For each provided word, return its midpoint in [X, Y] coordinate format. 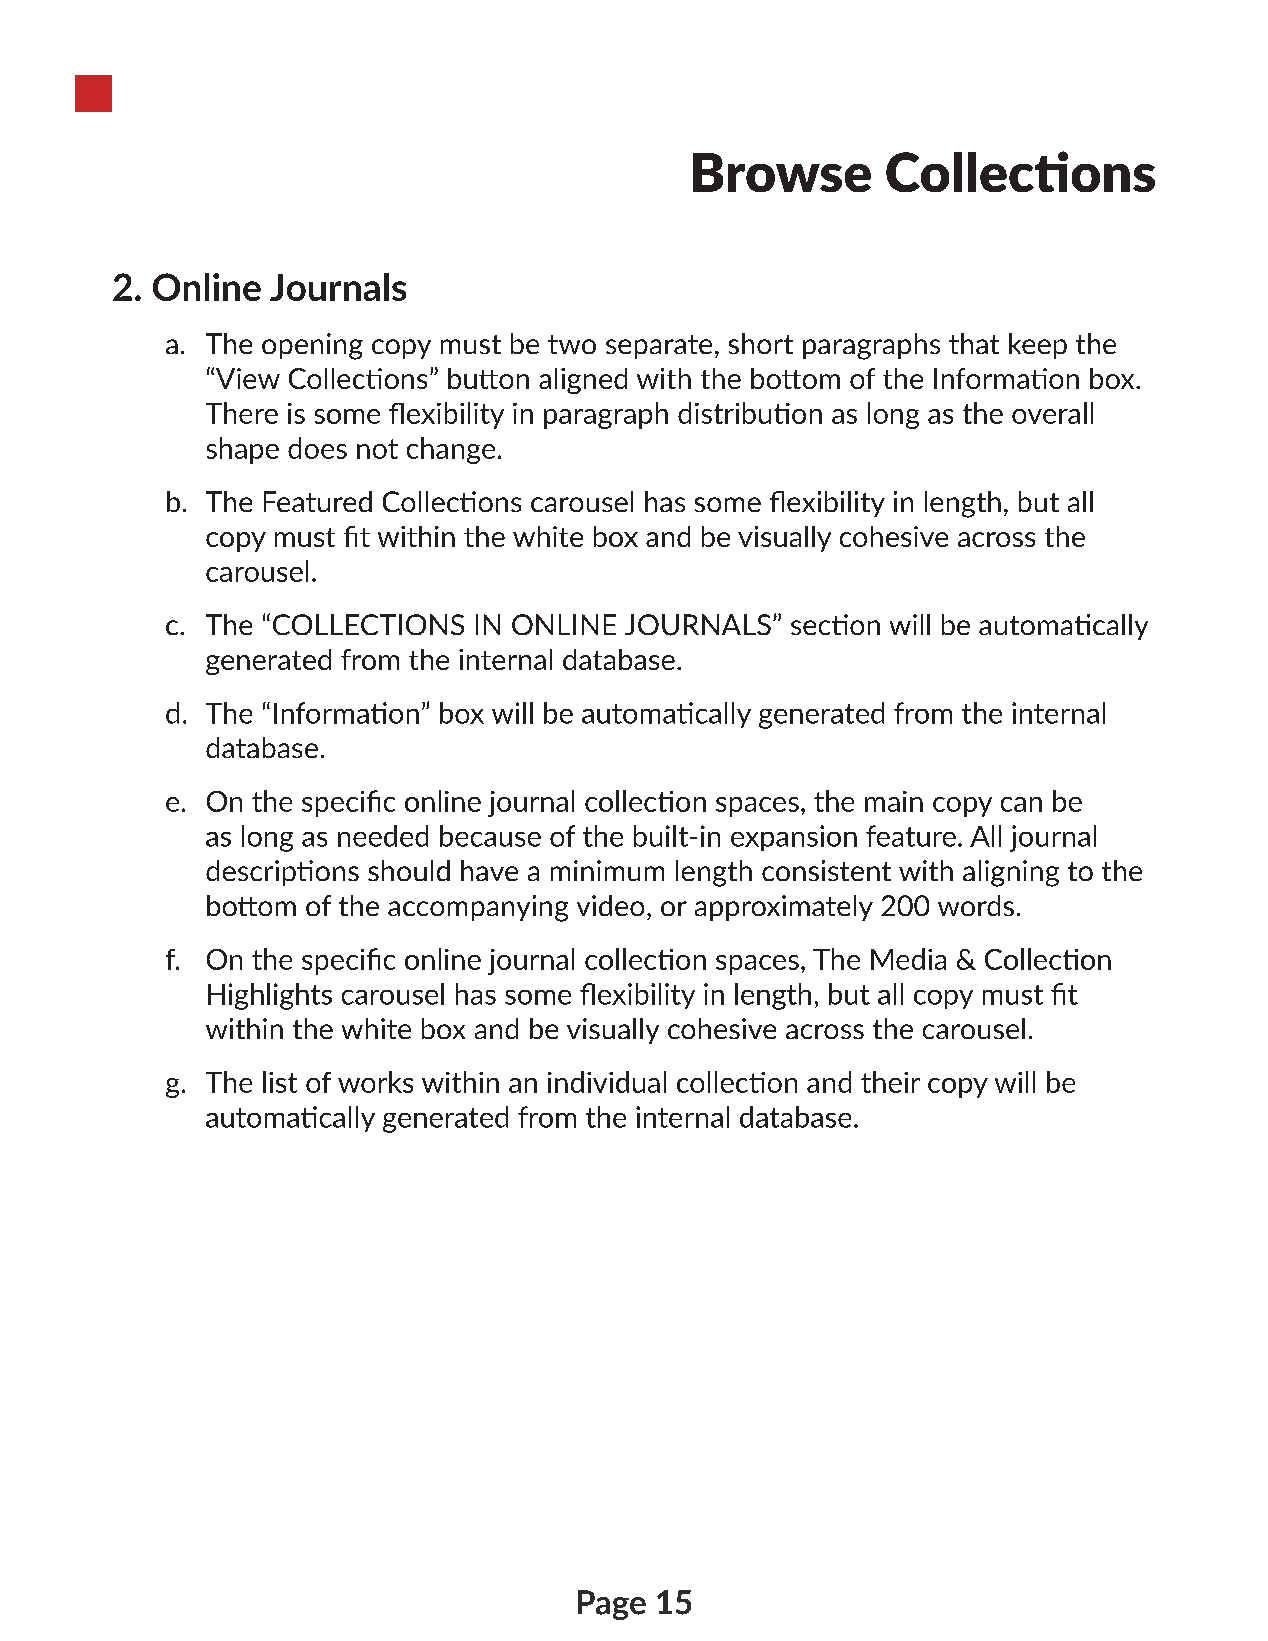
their [890, 1082]
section [835, 624]
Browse [782, 172]
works [375, 1082]
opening [312, 346]
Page [612, 1605]
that [974, 343]
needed [383, 836]
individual [607, 1082]
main [894, 801]
